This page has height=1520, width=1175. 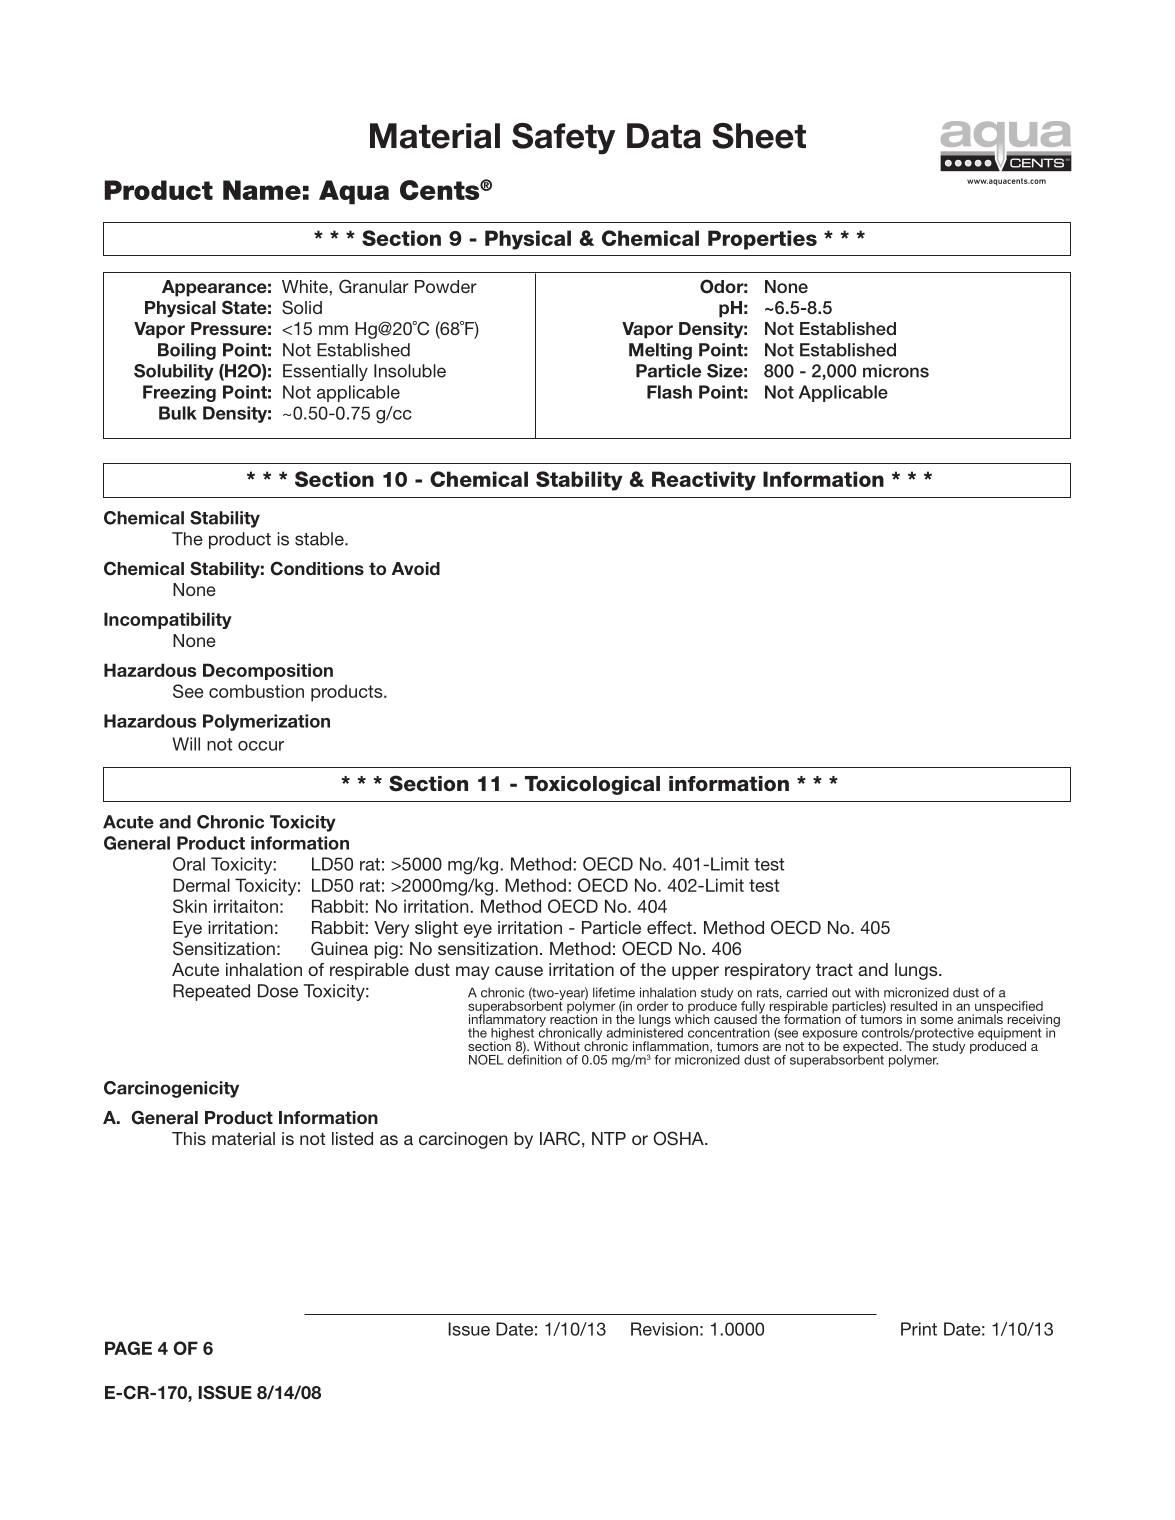 What do you see at coordinates (664, 1329) in the page?
I see `Revision` at bounding box center [664, 1329].
